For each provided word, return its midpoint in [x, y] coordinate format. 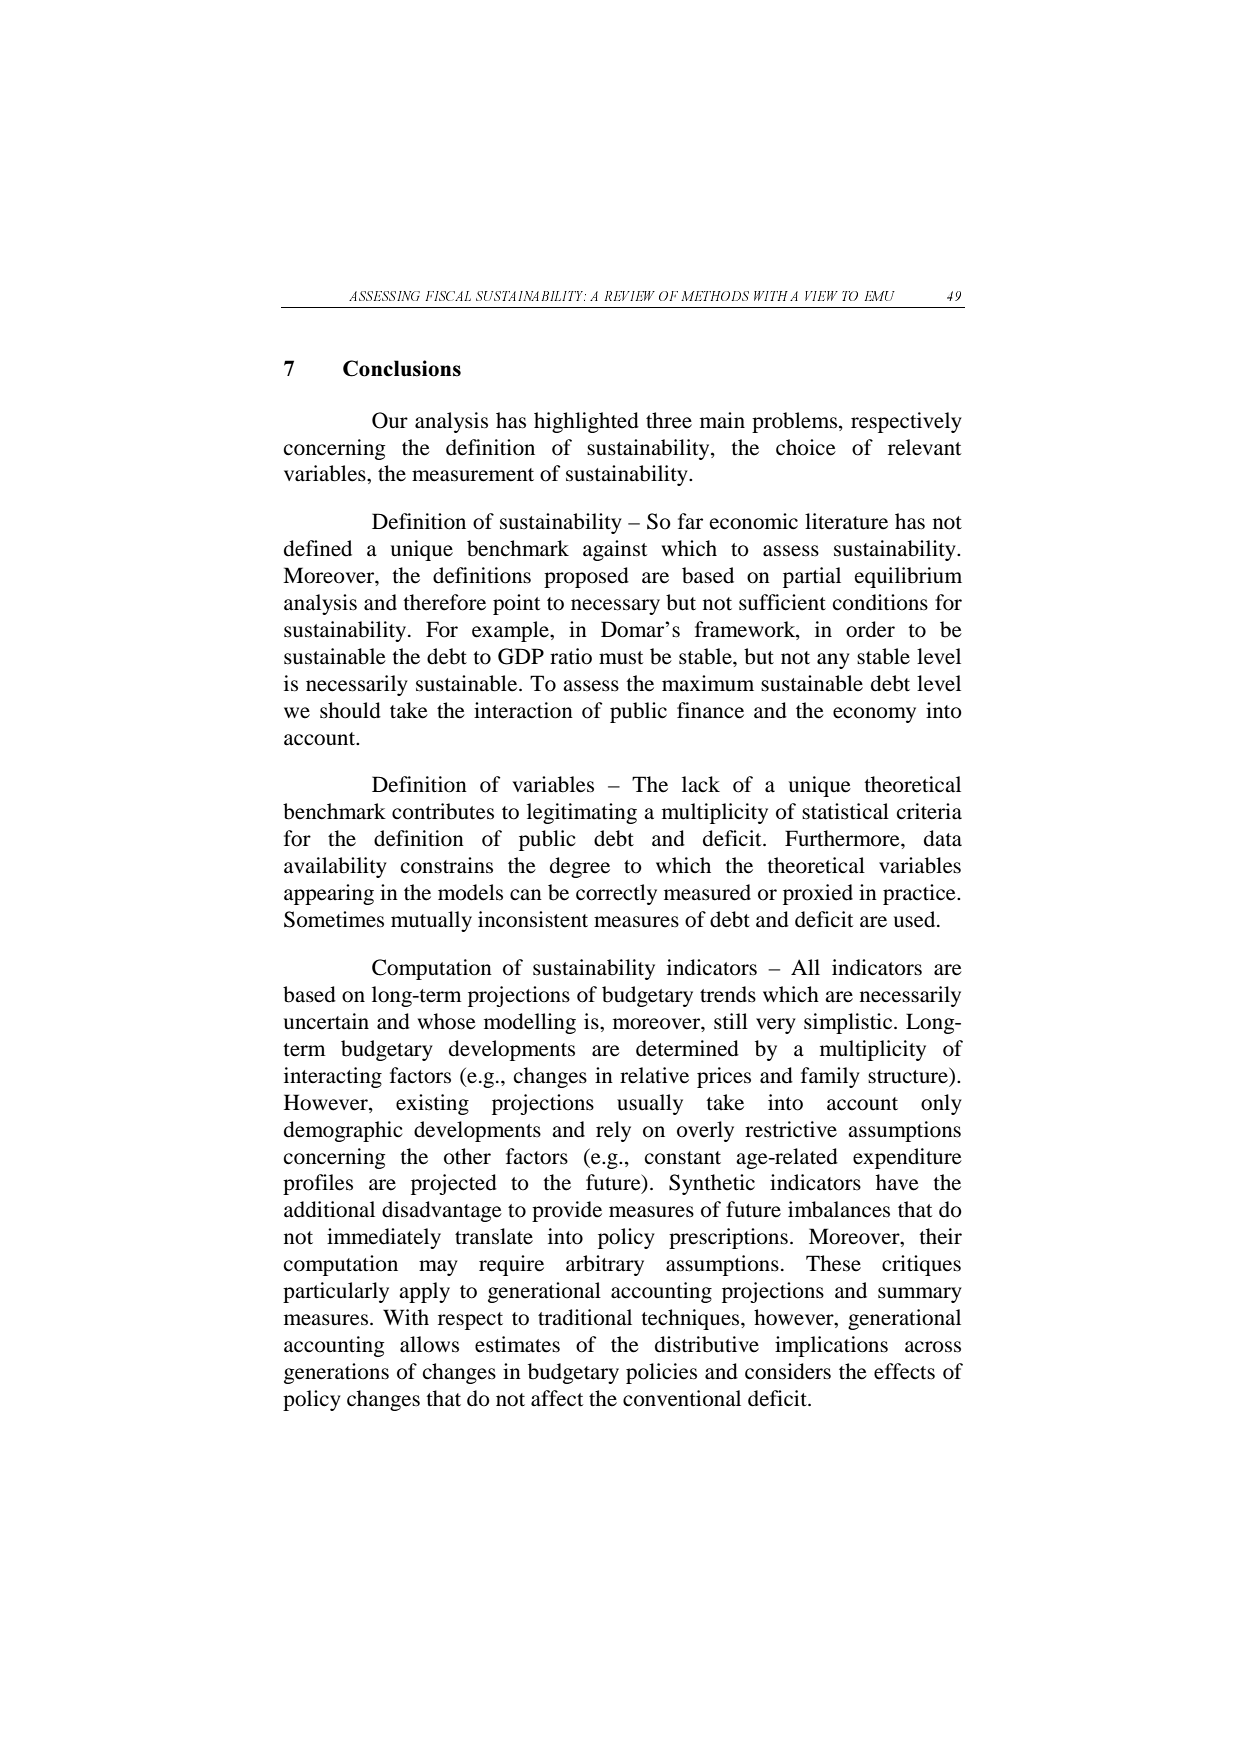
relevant [925, 447]
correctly [616, 894]
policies [661, 1373]
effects [904, 1371]
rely [613, 1131]
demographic [343, 1131]
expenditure [907, 1158]
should [350, 710]
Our [390, 420]
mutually [431, 921]
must [621, 658]
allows [429, 1344]
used [916, 919]
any [833, 661]
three [669, 420]
